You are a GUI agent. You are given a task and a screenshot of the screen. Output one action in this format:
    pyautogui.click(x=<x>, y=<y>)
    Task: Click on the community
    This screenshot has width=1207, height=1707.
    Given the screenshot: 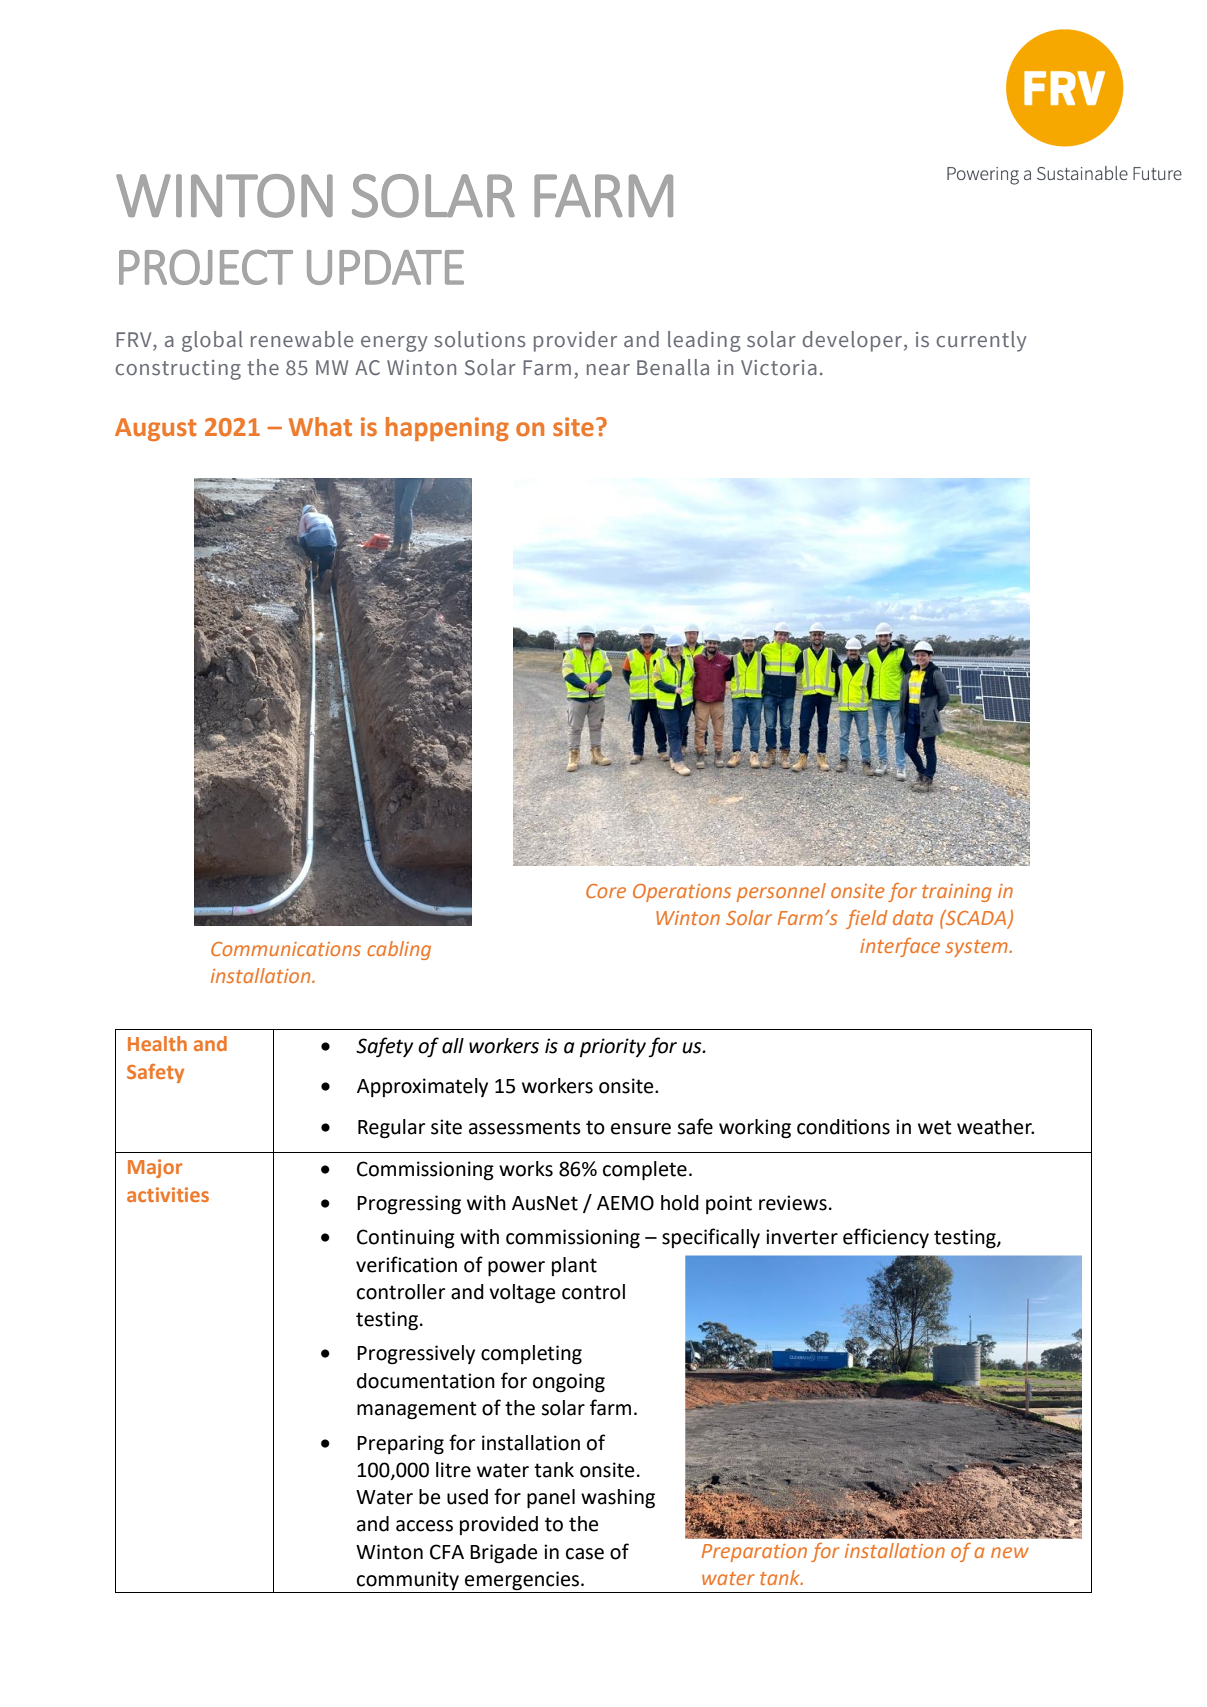 What is the action you would take?
    pyautogui.click(x=408, y=1580)
